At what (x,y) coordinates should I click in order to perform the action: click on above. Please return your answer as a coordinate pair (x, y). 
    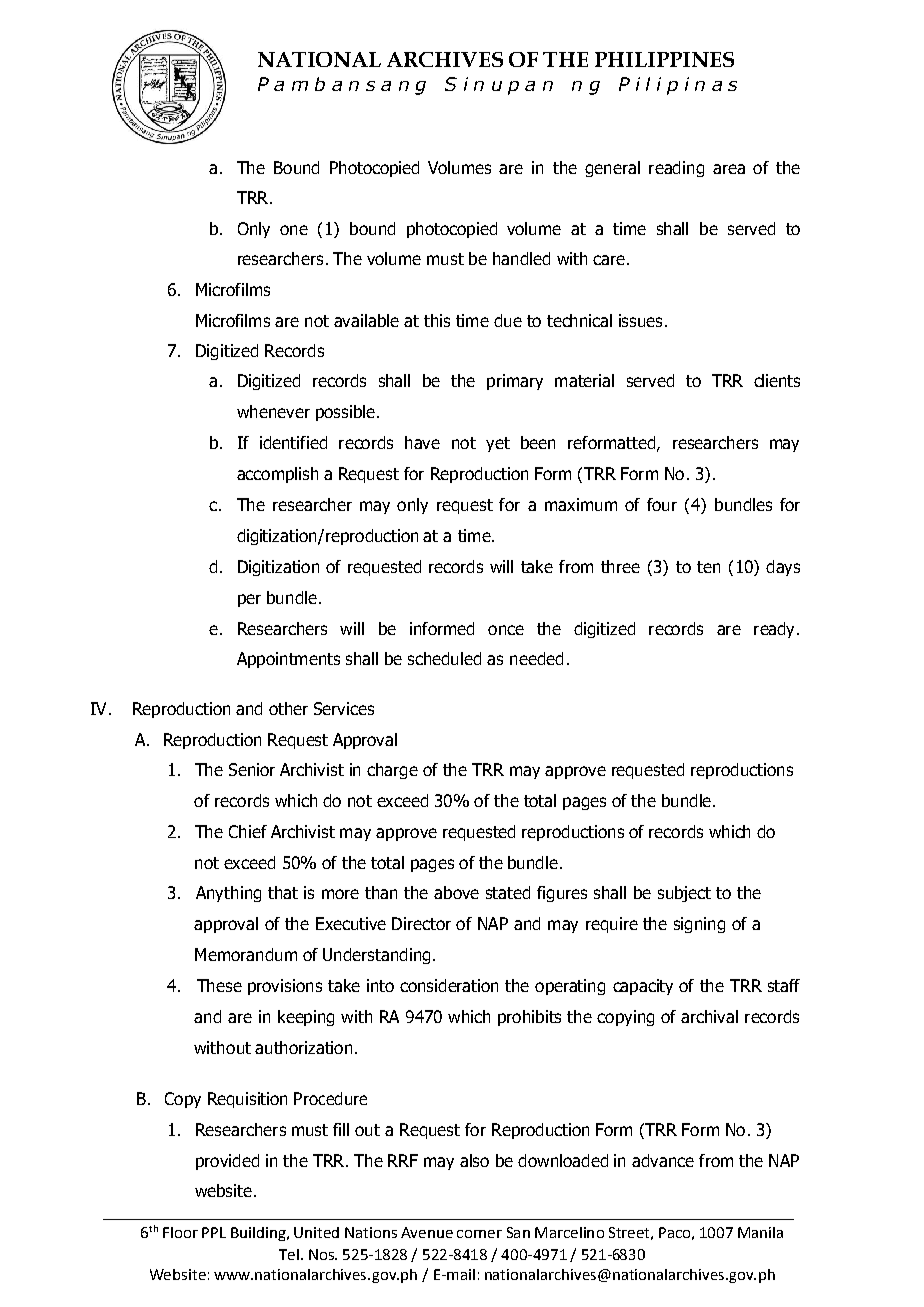
    Looking at the image, I should click on (456, 892).
